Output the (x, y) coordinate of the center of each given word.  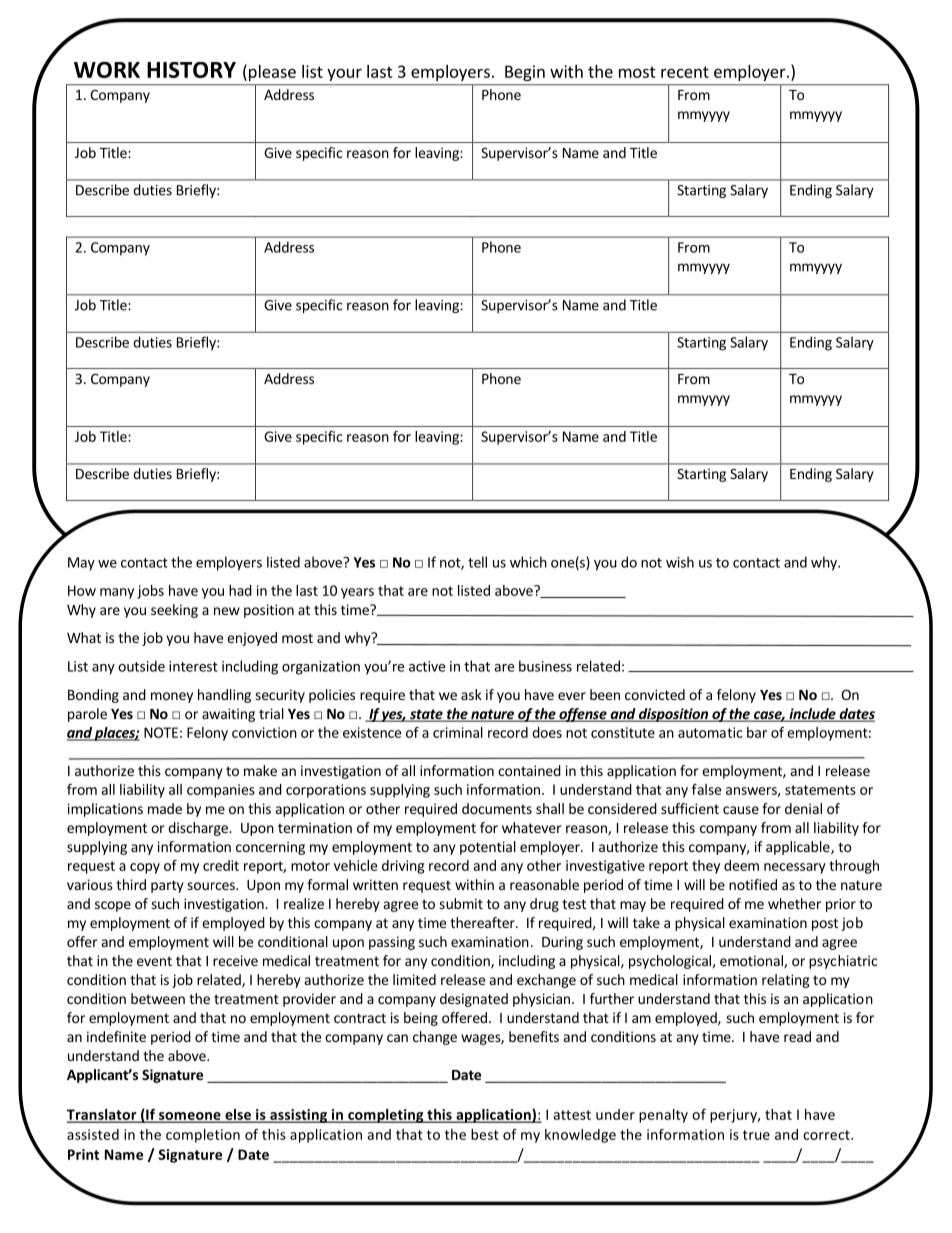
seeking (174, 611)
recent (685, 72)
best (485, 1134)
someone (190, 1117)
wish (680, 562)
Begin (525, 73)
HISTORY (191, 70)
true (756, 1135)
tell (477, 562)
